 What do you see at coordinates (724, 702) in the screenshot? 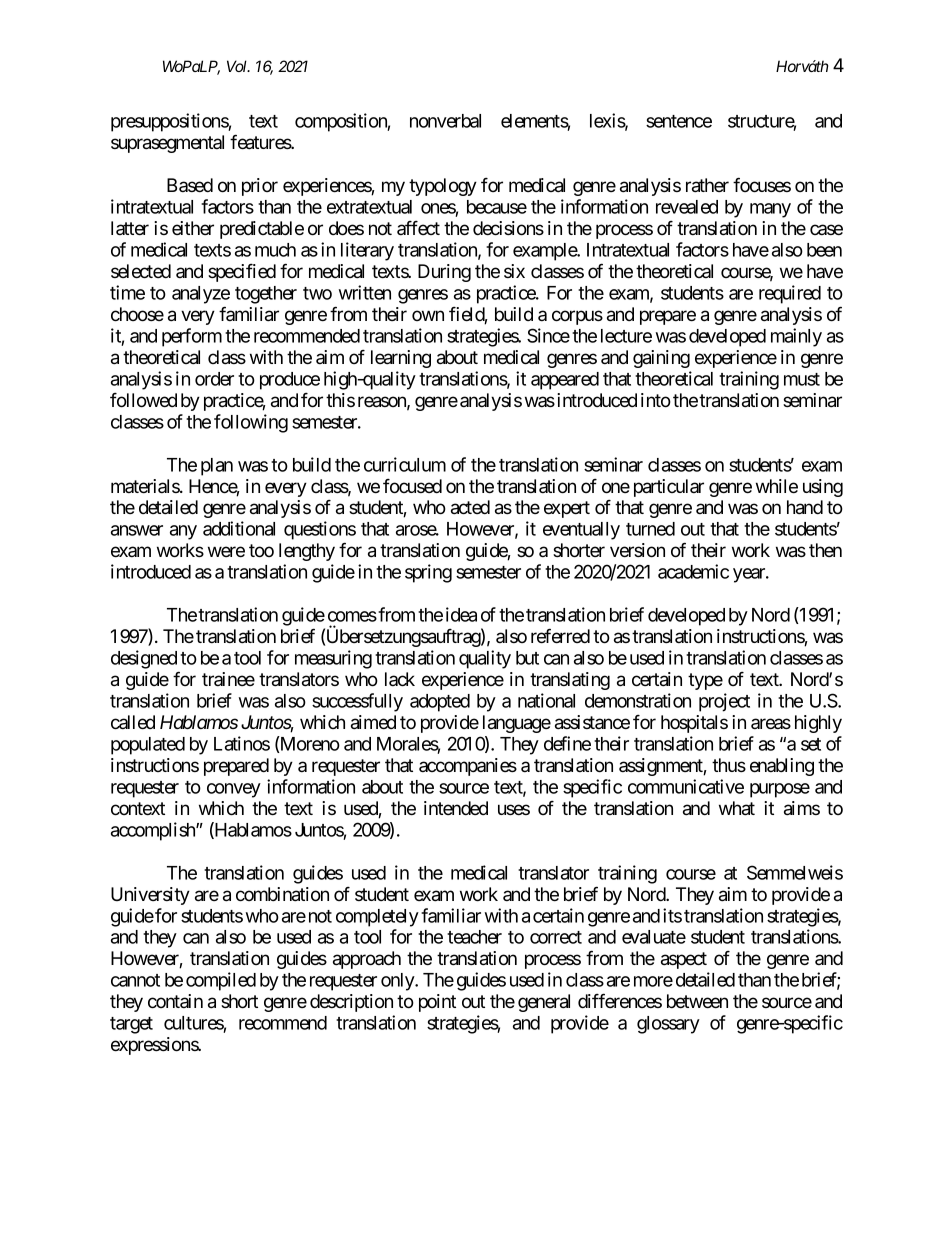
I see `project` at bounding box center [724, 702].
